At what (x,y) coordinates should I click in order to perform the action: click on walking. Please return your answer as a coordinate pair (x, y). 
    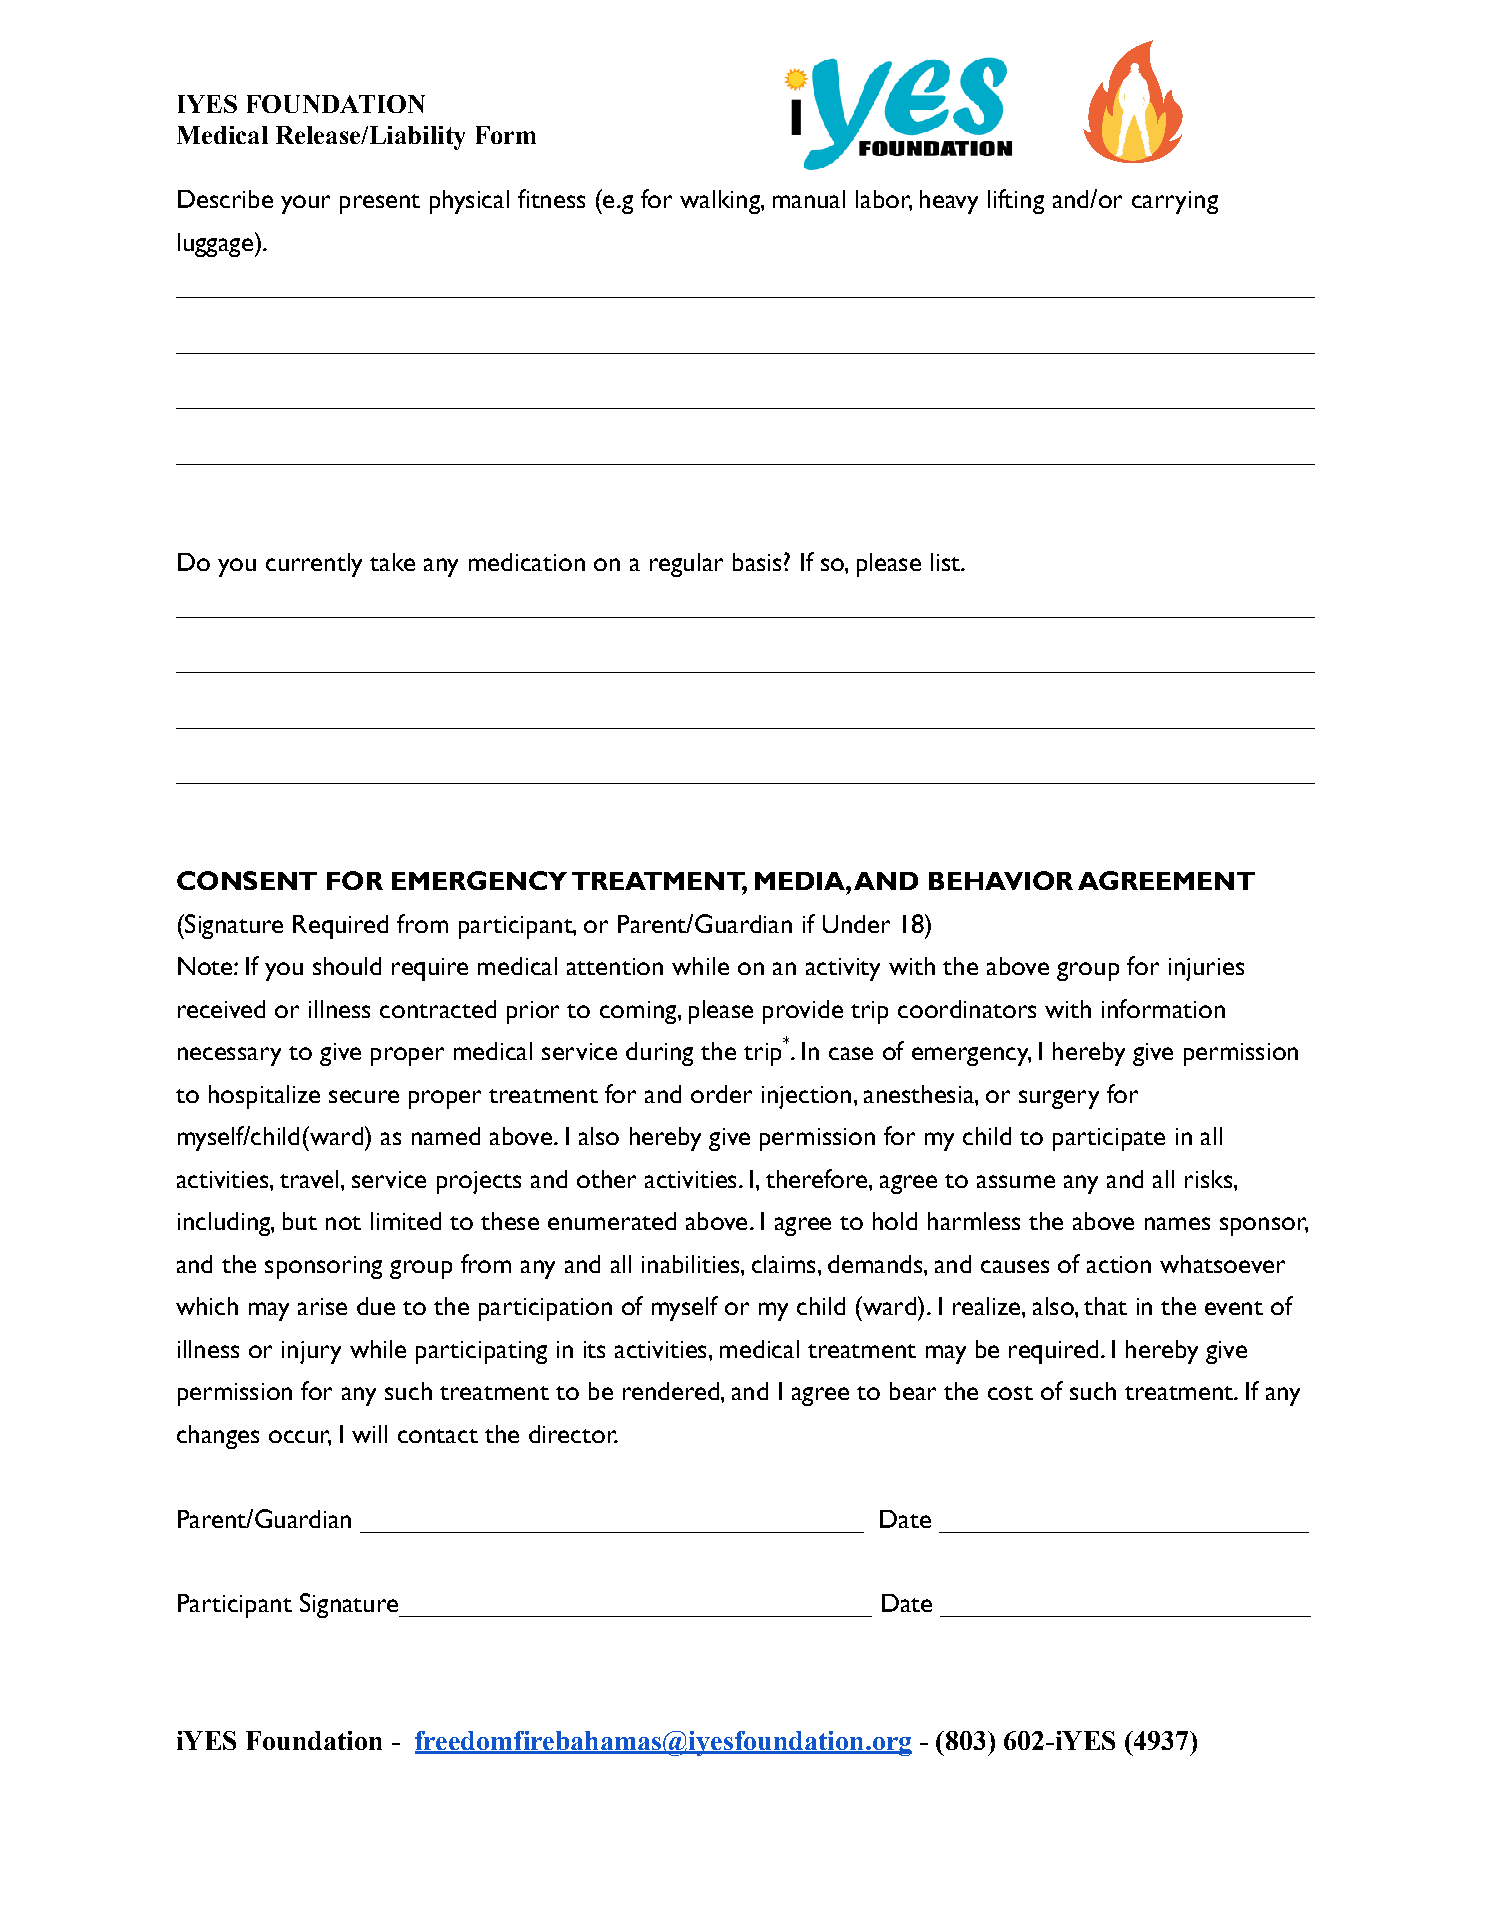
    Looking at the image, I should click on (721, 202).
